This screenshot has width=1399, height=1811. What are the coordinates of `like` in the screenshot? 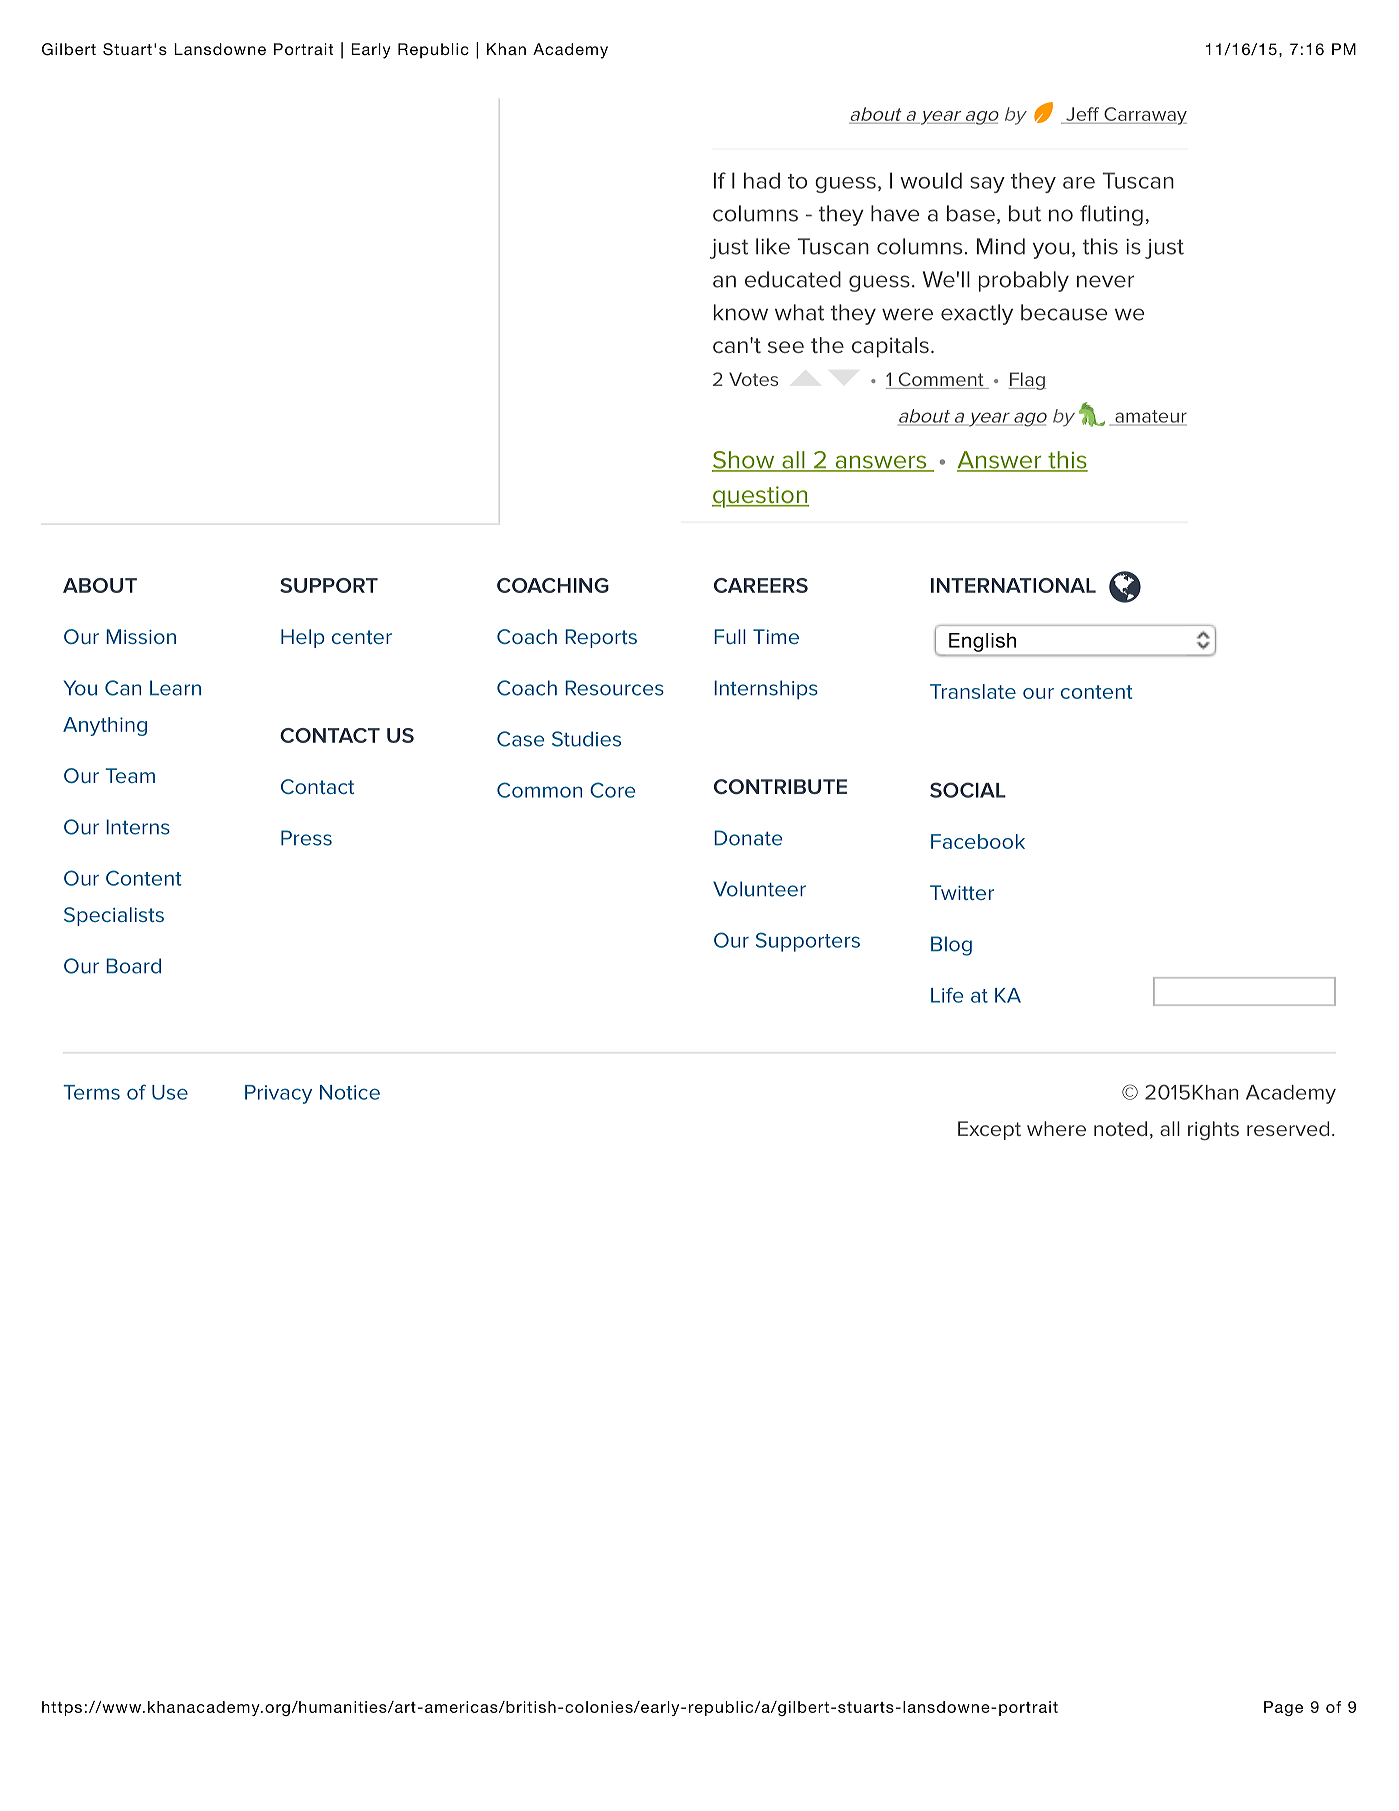 It's located at (773, 246).
